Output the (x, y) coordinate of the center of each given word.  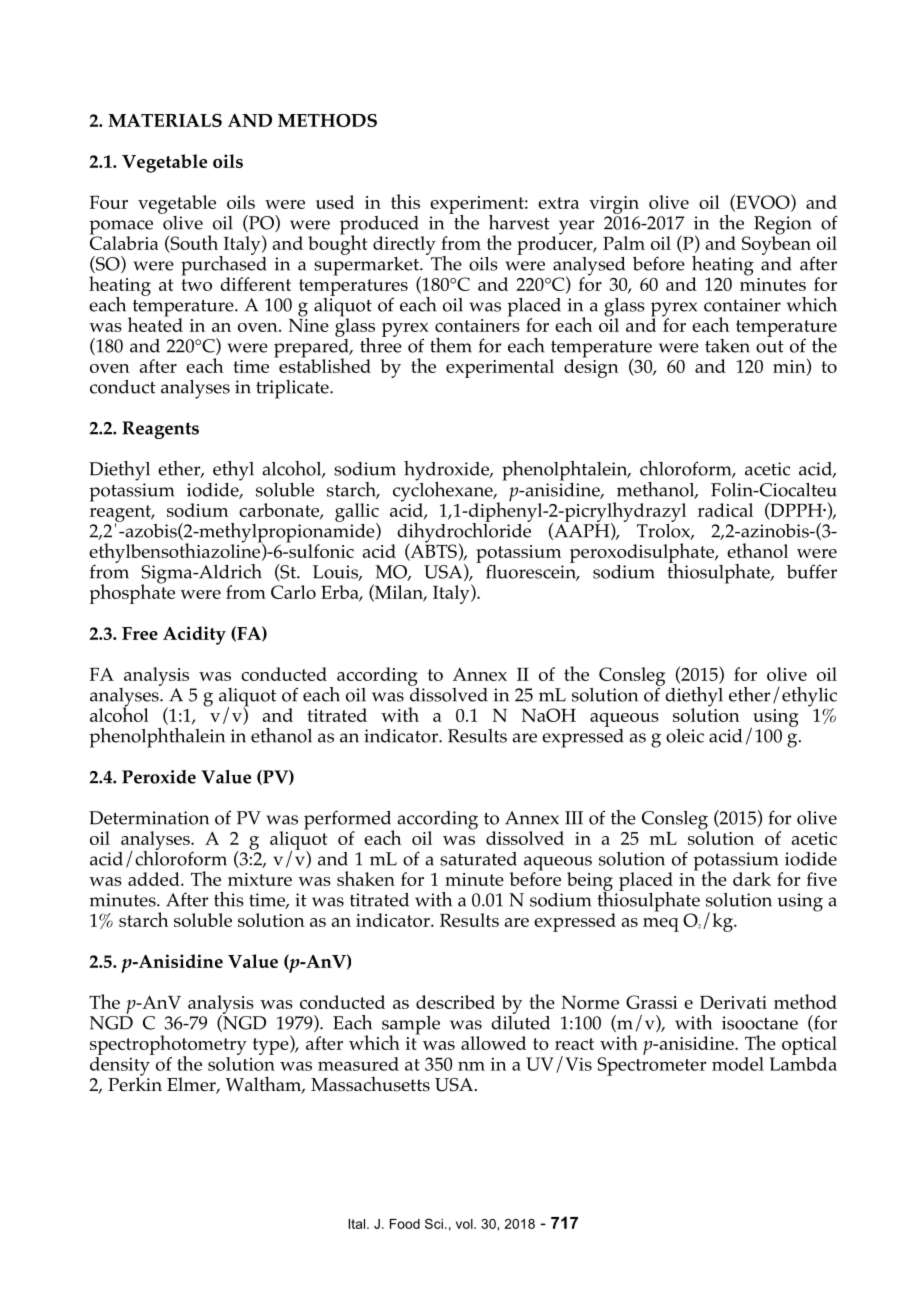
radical (725, 510)
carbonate (280, 511)
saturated (478, 859)
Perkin (135, 1083)
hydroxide (447, 472)
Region (783, 226)
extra (558, 203)
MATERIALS (165, 120)
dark (752, 879)
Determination (149, 818)
